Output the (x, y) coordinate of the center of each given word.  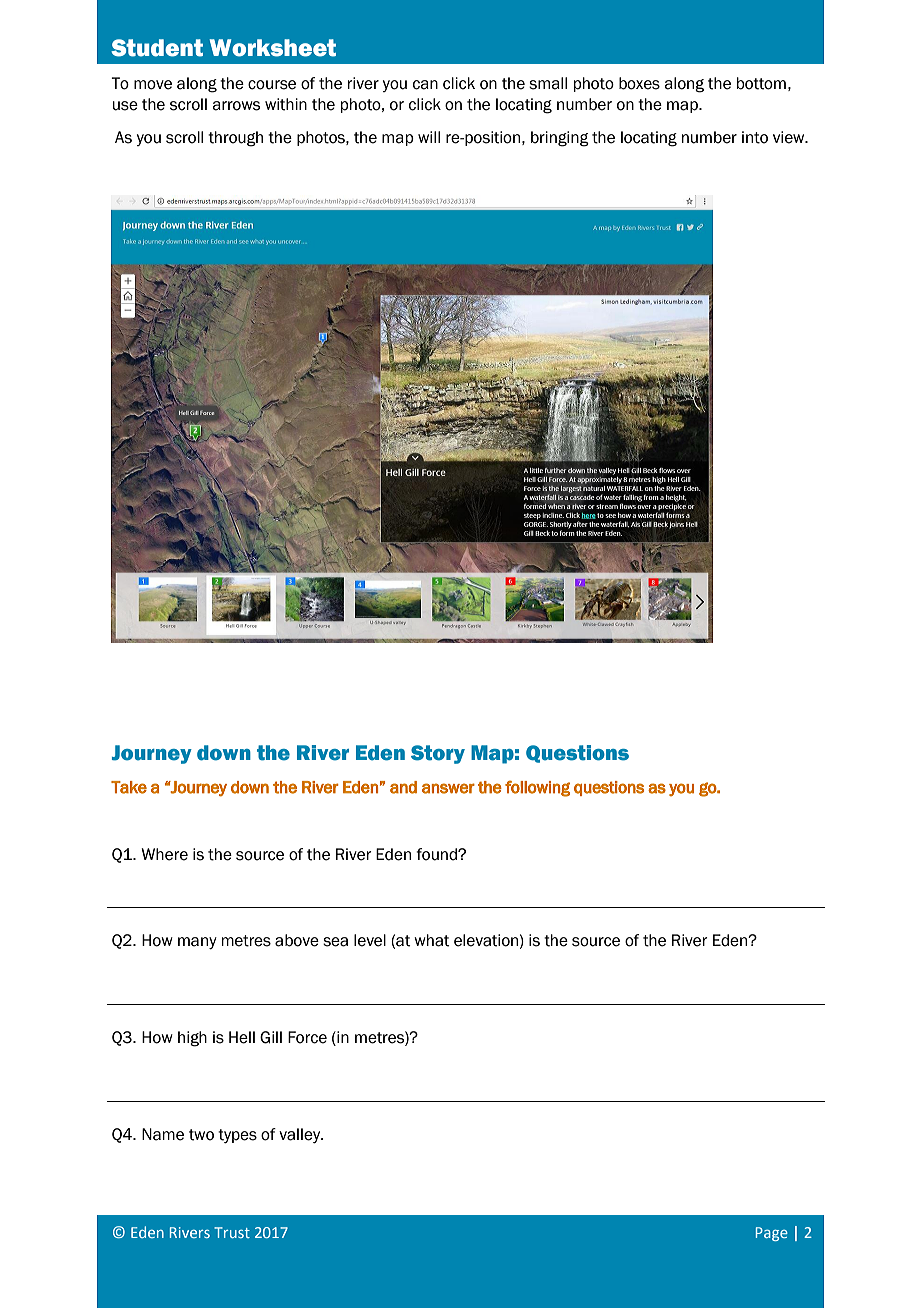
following (537, 789)
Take (129, 787)
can (425, 85)
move (153, 85)
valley (301, 1135)
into (755, 137)
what (432, 940)
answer (448, 788)
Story (438, 754)
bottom (761, 83)
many (197, 943)
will (429, 137)
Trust (232, 1232)
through (235, 139)
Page (772, 1234)
